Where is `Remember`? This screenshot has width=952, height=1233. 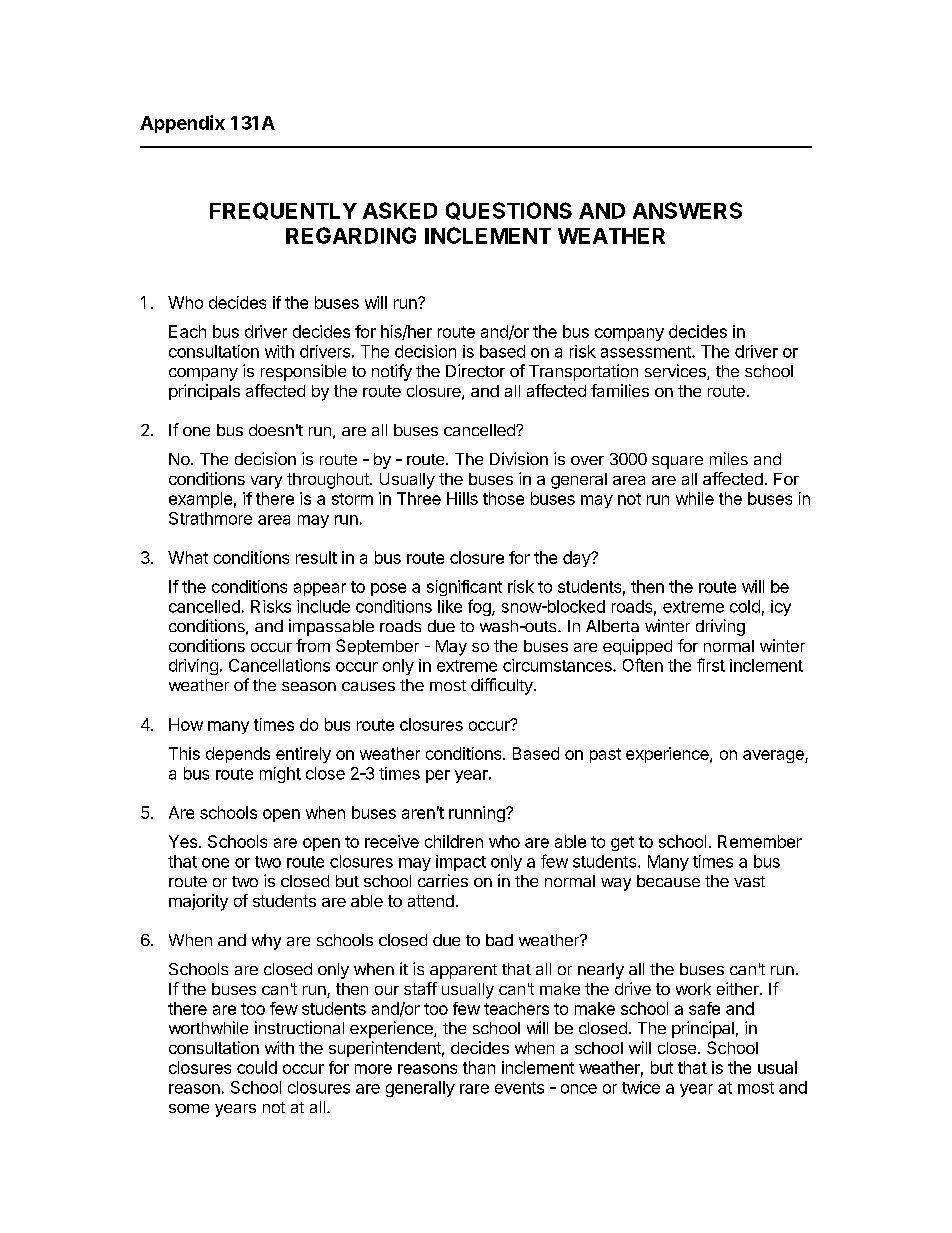
Remember is located at coordinates (760, 841).
